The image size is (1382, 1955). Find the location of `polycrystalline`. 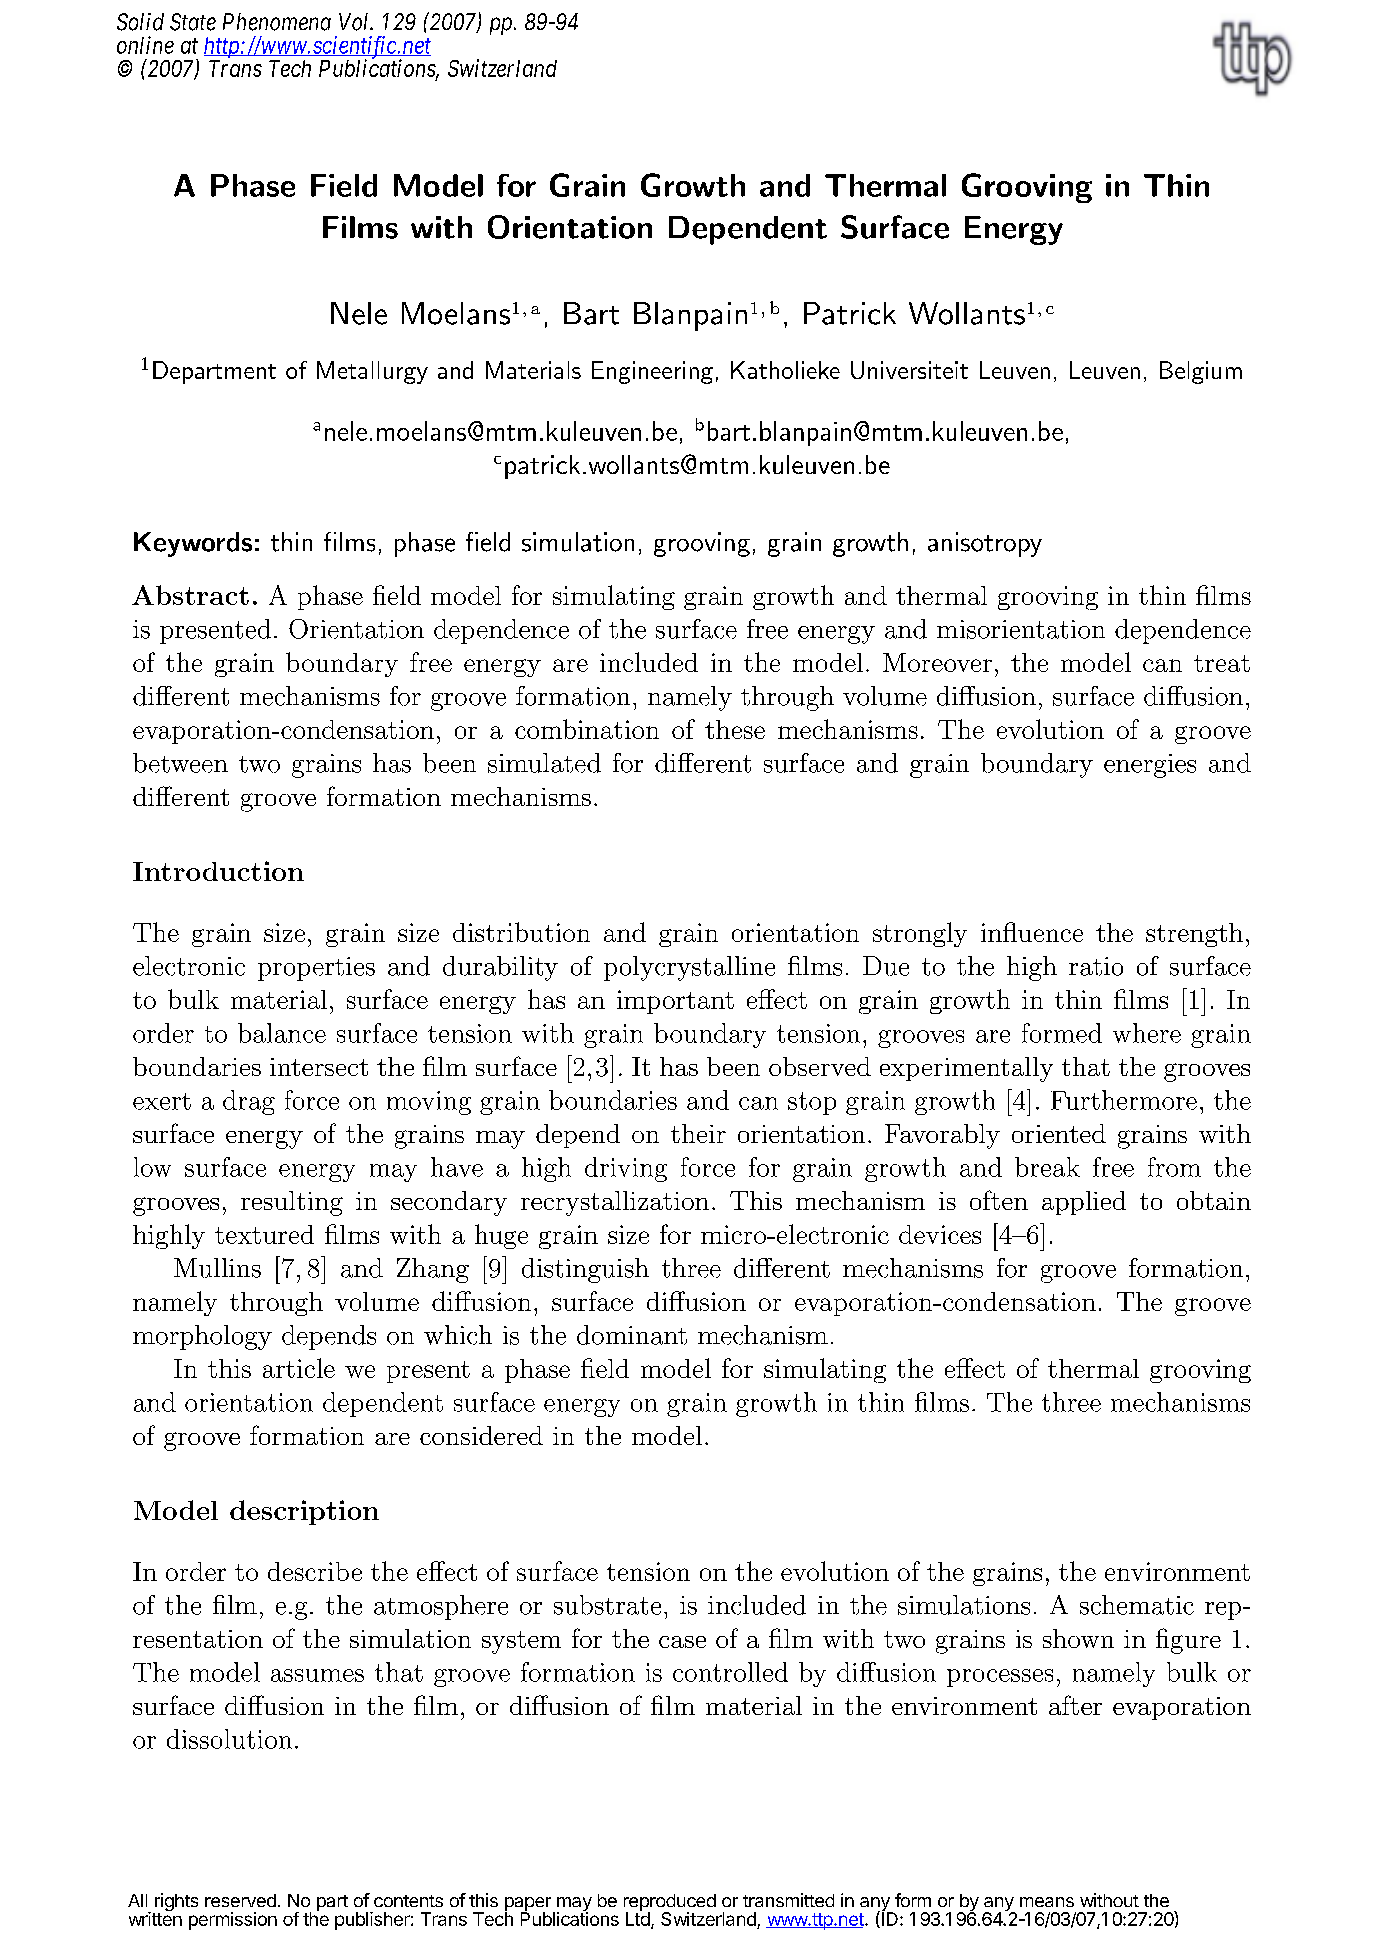

polycrystalline is located at coordinates (689, 968).
